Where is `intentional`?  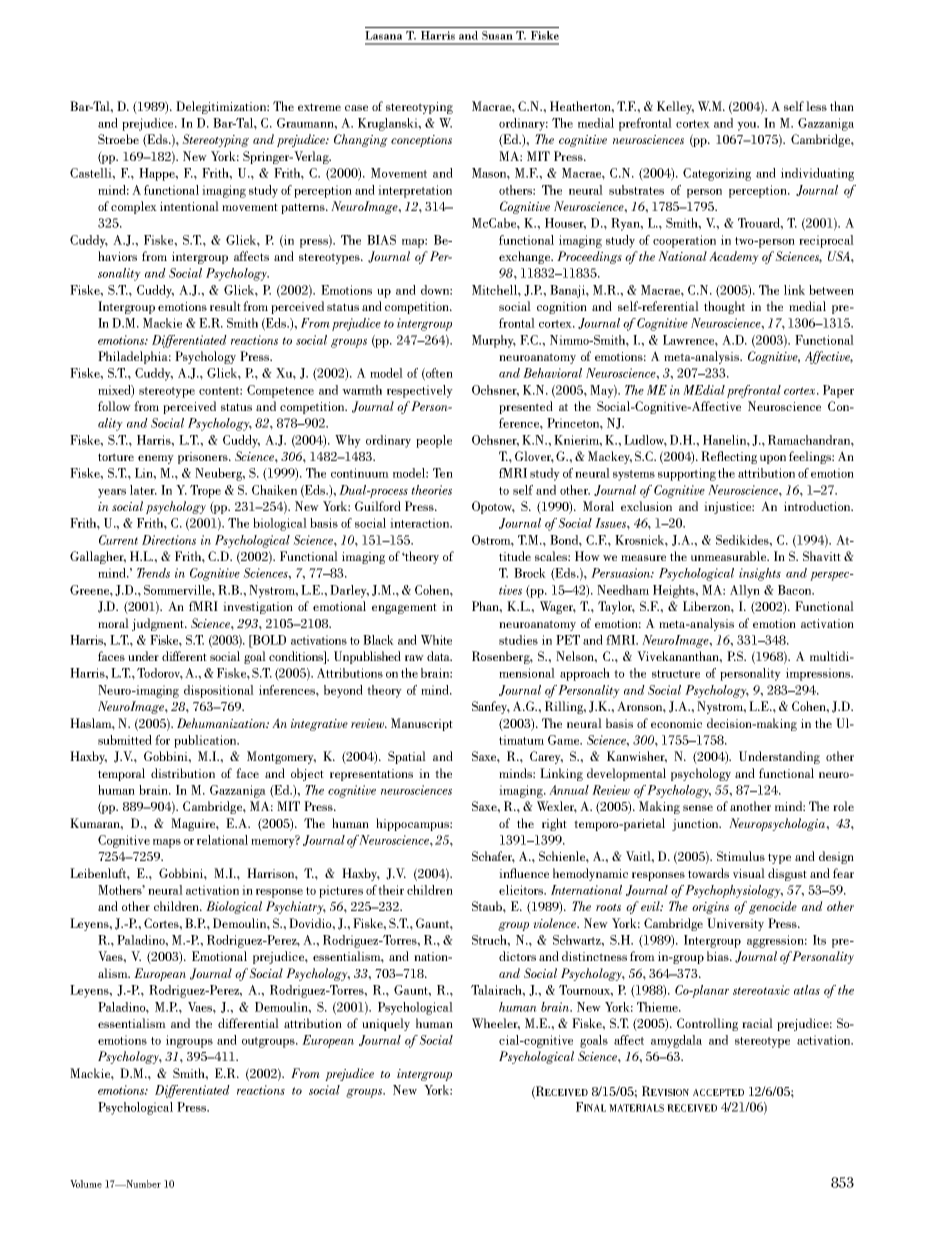 intentional is located at coordinates (189, 206).
